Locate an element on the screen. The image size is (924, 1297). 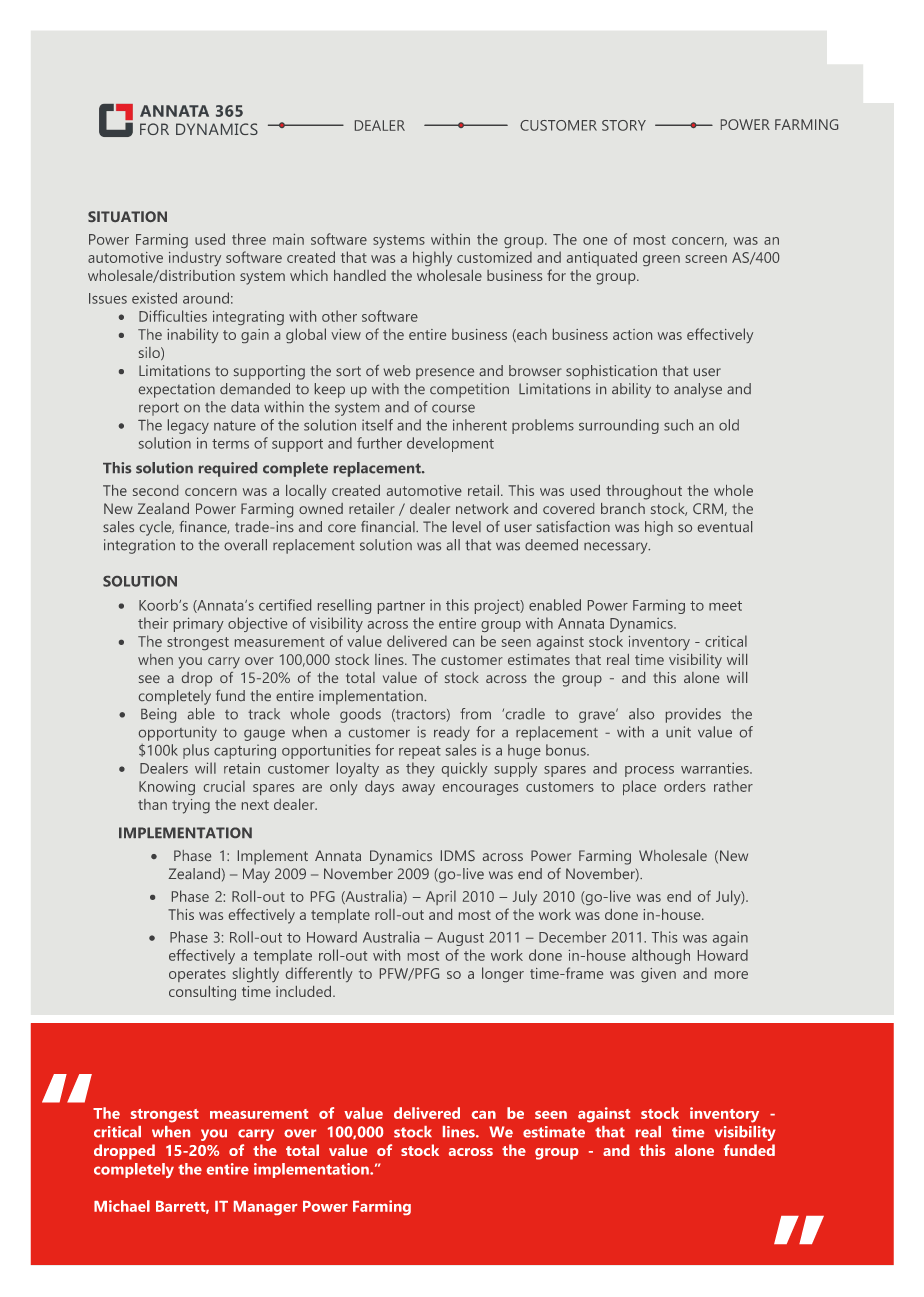
SITUATION is located at coordinates (127, 216).
